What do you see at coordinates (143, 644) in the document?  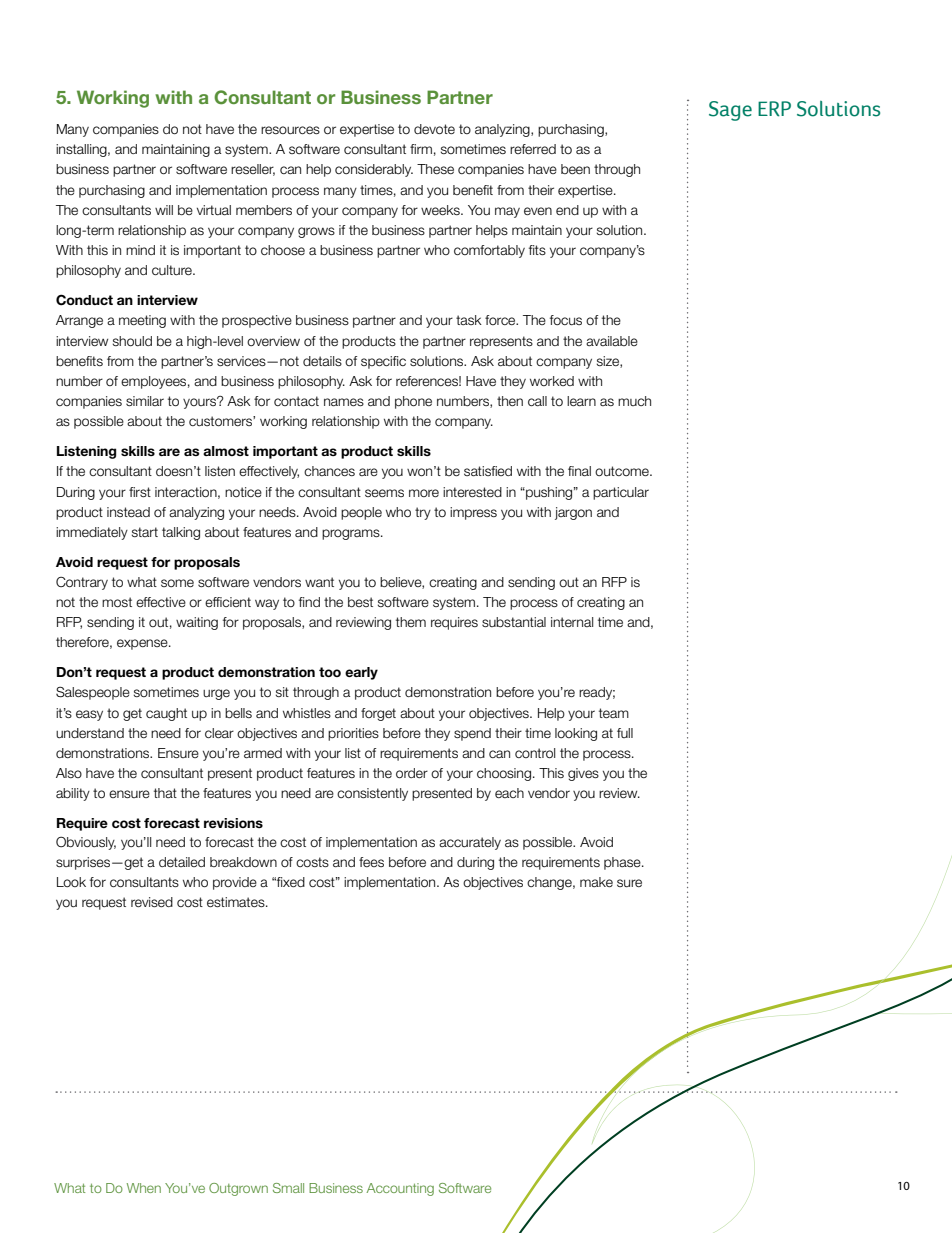 I see `expense` at bounding box center [143, 644].
